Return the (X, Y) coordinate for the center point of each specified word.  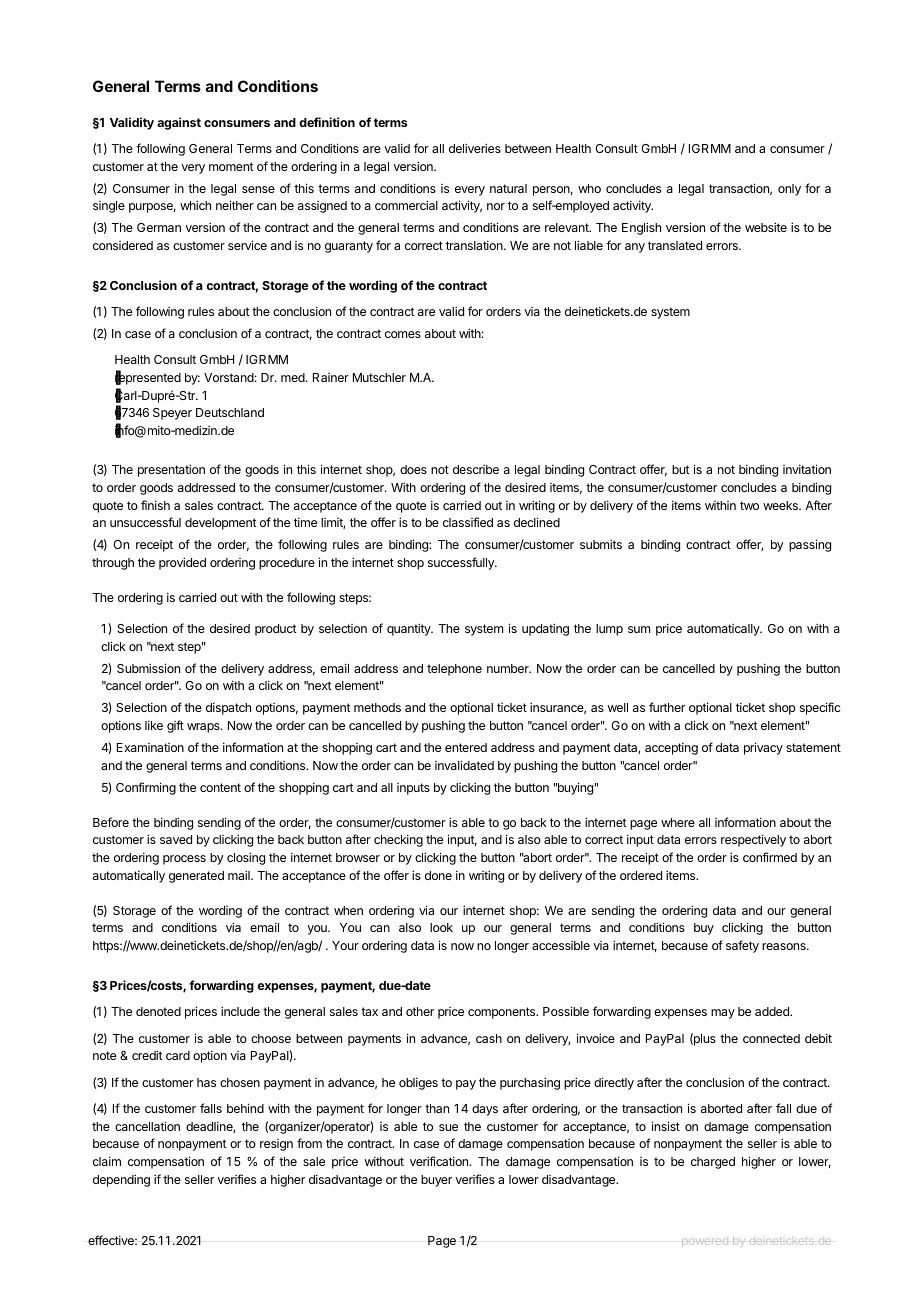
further (667, 707)
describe (476, 469)
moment (231, 166)
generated (196, 877)
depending (121, 1180)
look (441, 927)
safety (742, 946)
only (789, 190)
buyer (436, 1181)
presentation (171, 470)
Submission (148, 668)
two (749, 505)
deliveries (475, 148)
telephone (454, 670)
